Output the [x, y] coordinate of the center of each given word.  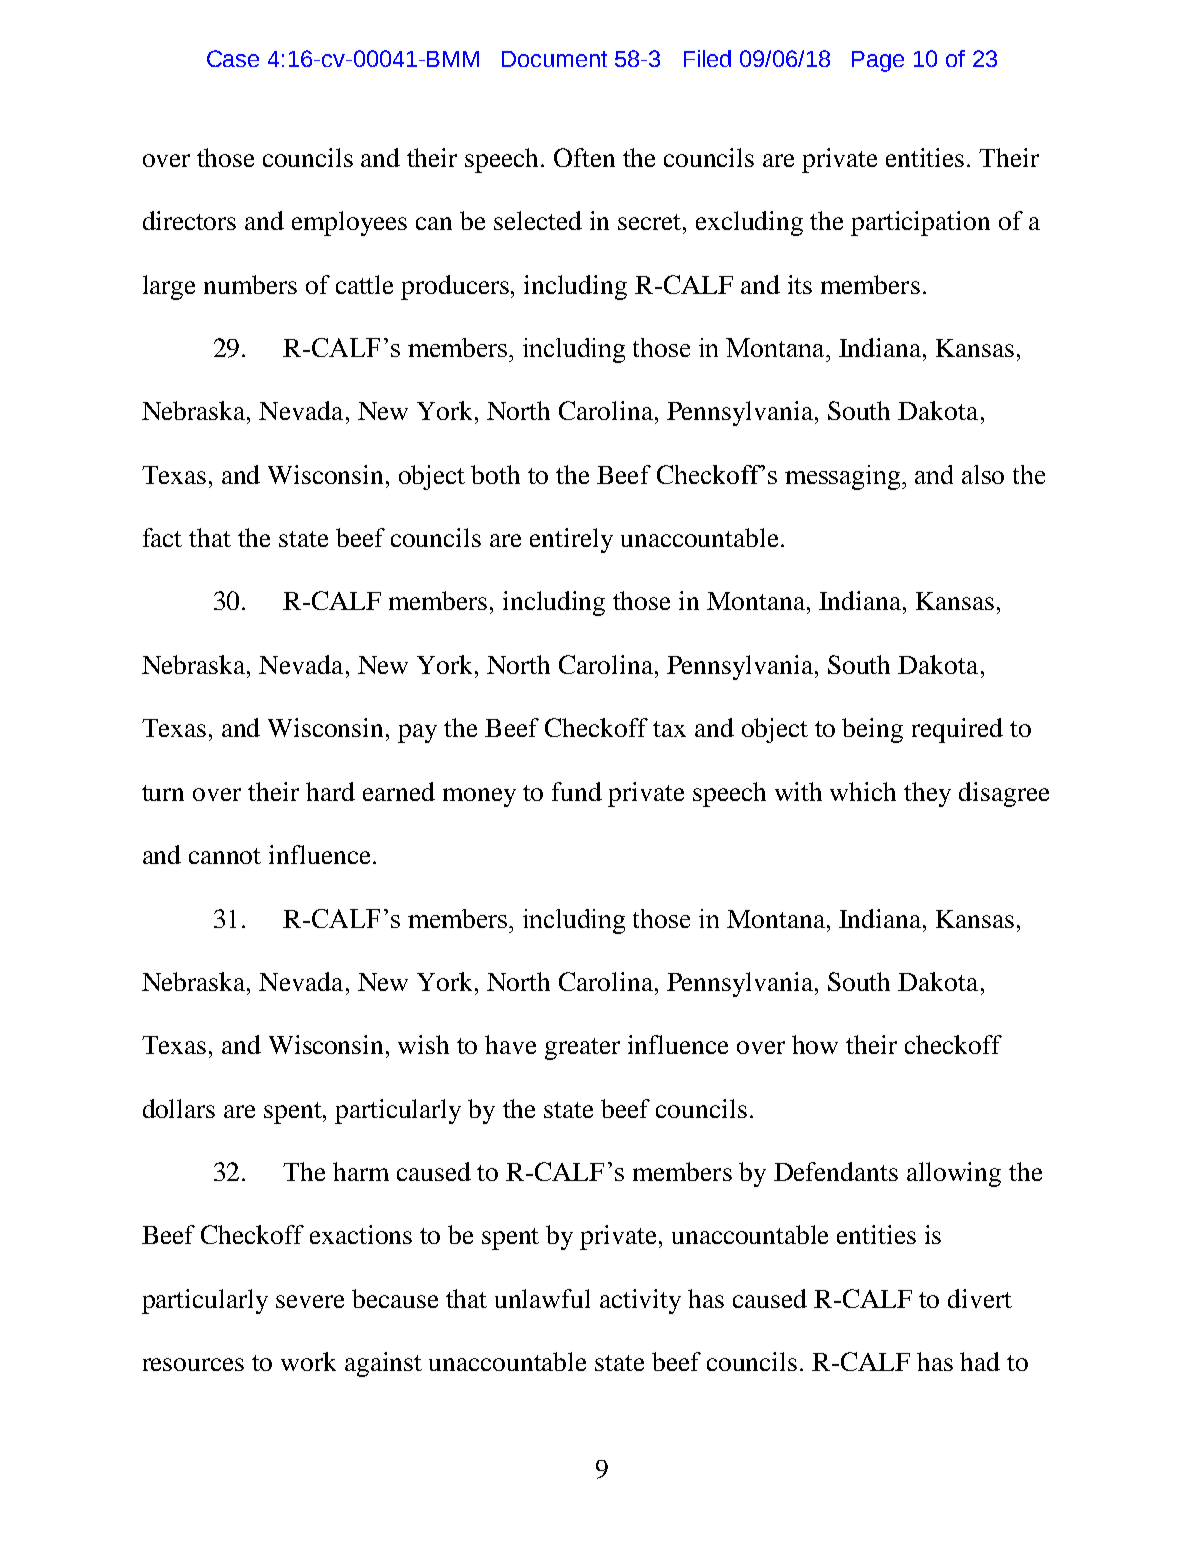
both [495, 474]
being [872, 730]
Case [233, 58]
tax [669, 729]
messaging [844, 477]
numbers [250, 284]
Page [878, 61]
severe [310, 1301]
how [815, 1044]
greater [582, 1049]
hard [330, 791]
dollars [179, 1108]
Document [554, 59]
